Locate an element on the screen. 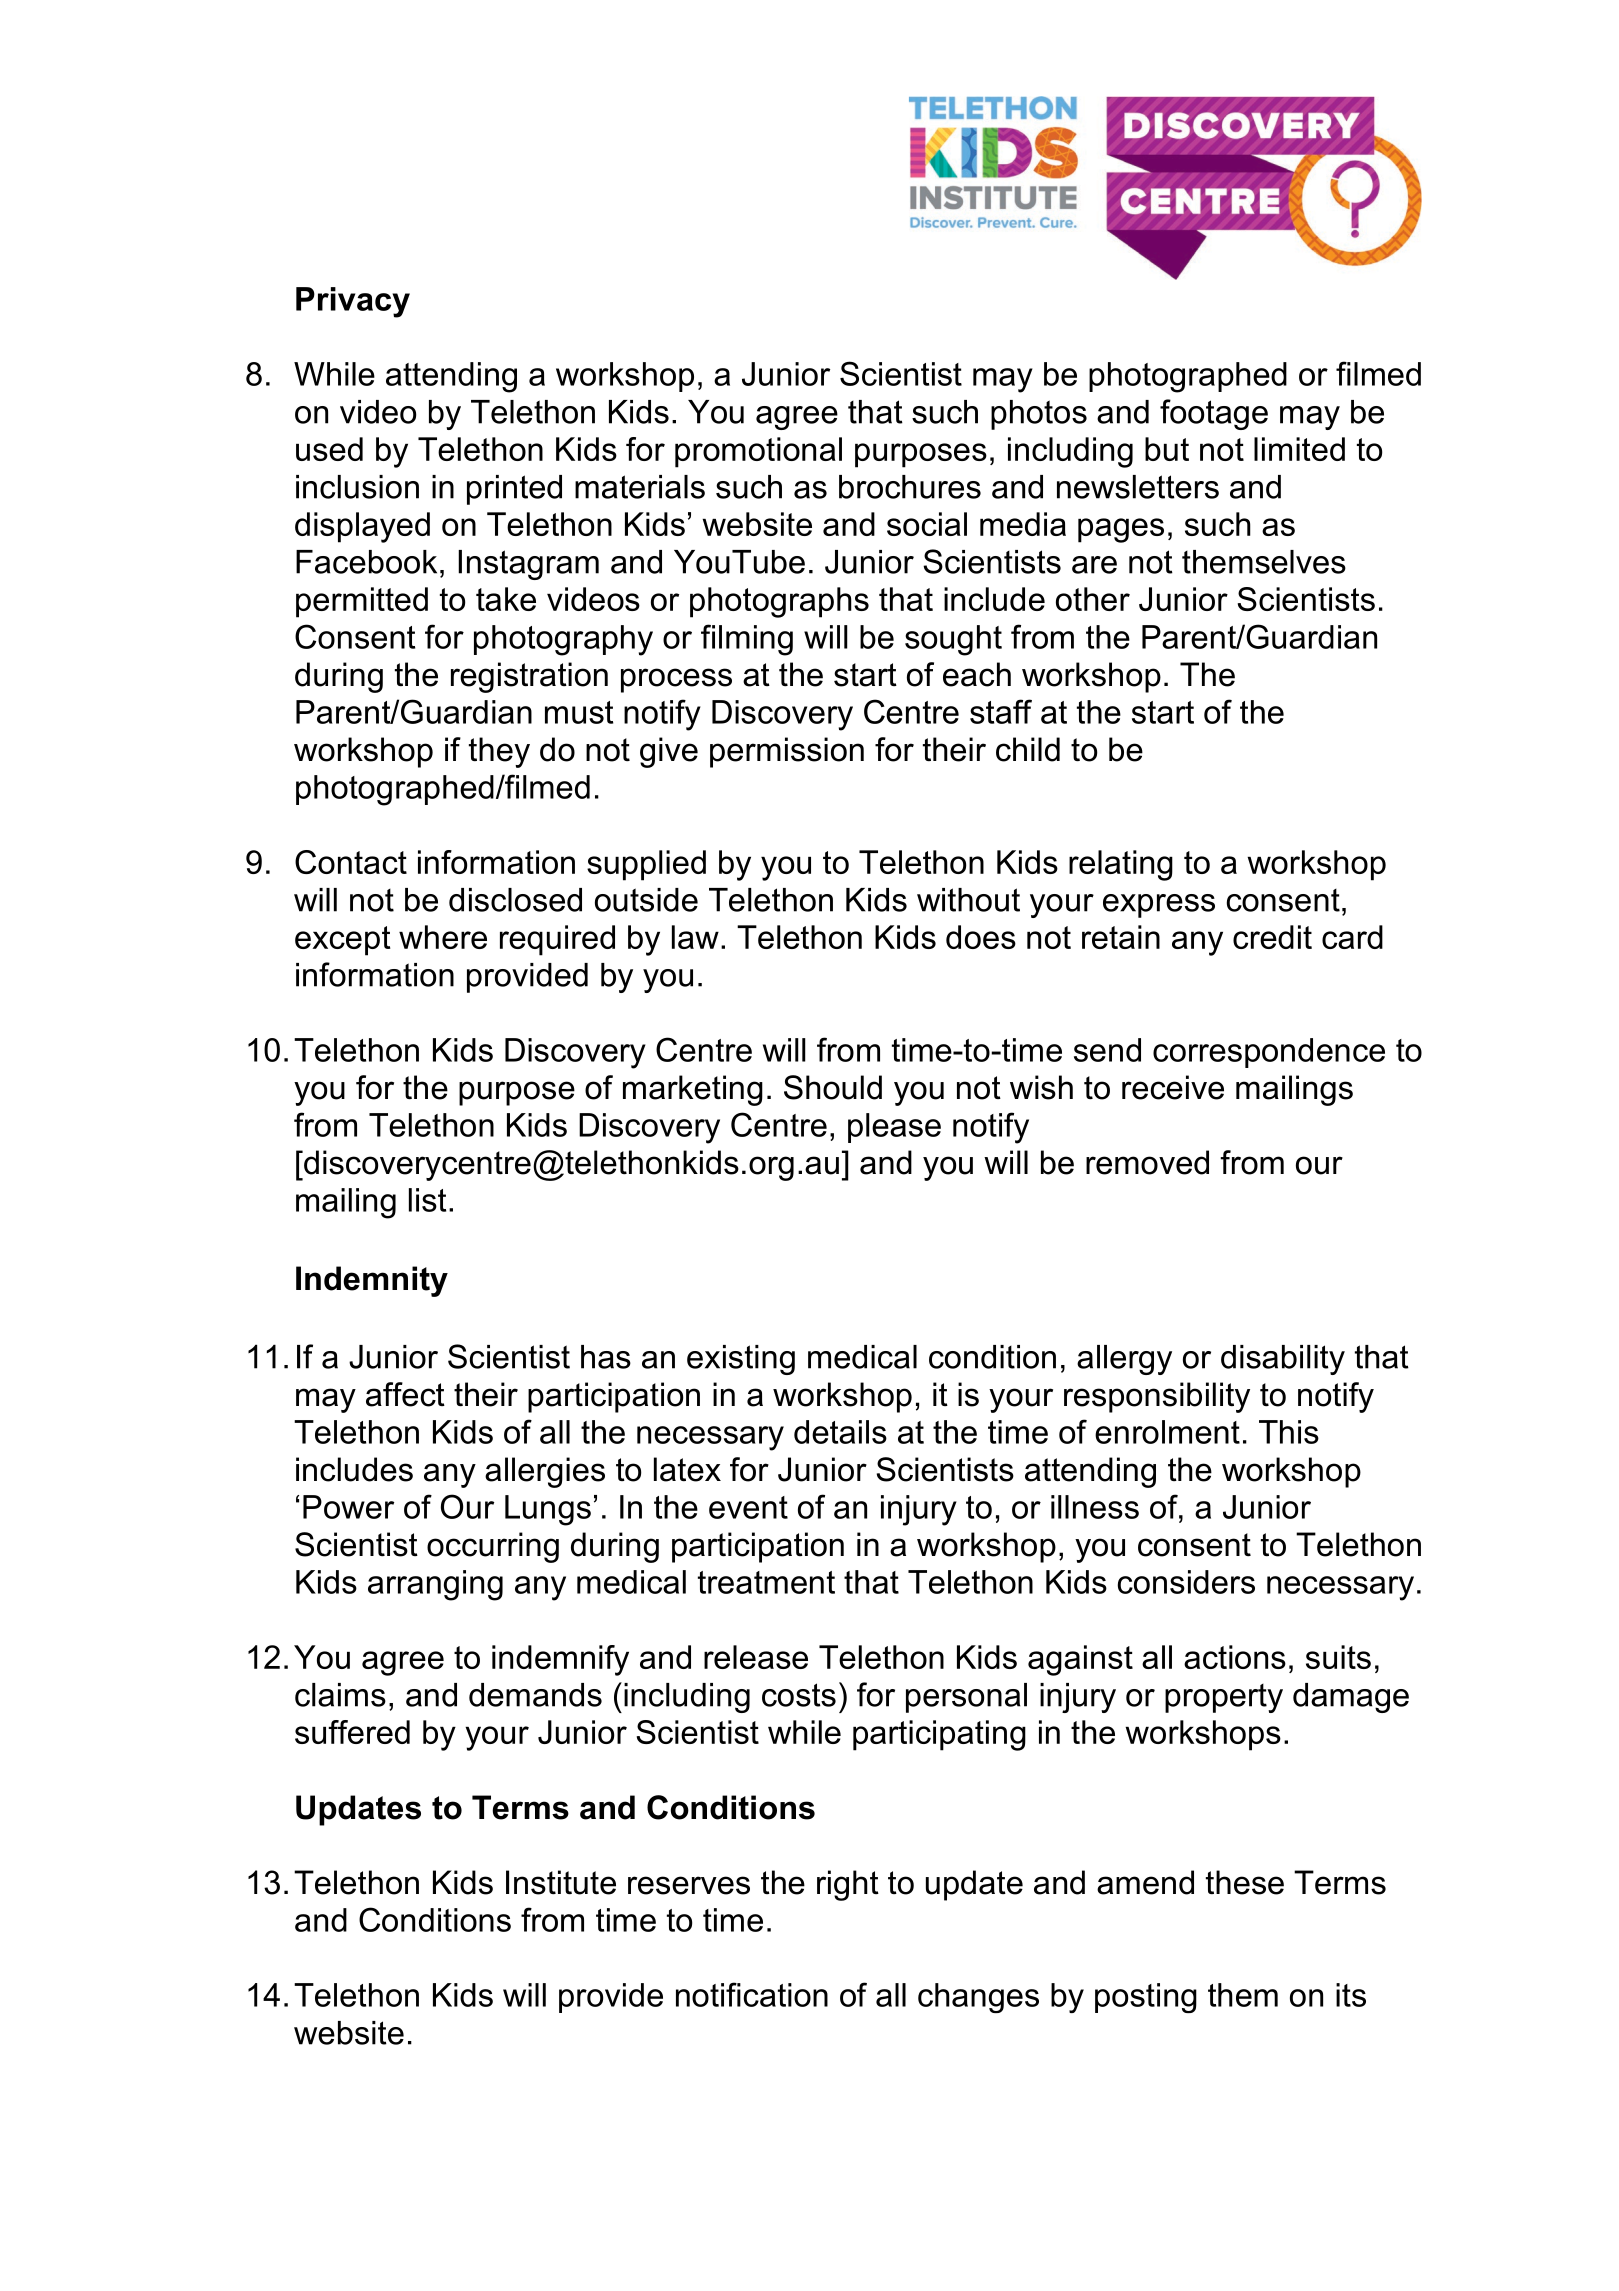 The image size is (1619, 2291). promotional is located at coordinates (758, 452).
